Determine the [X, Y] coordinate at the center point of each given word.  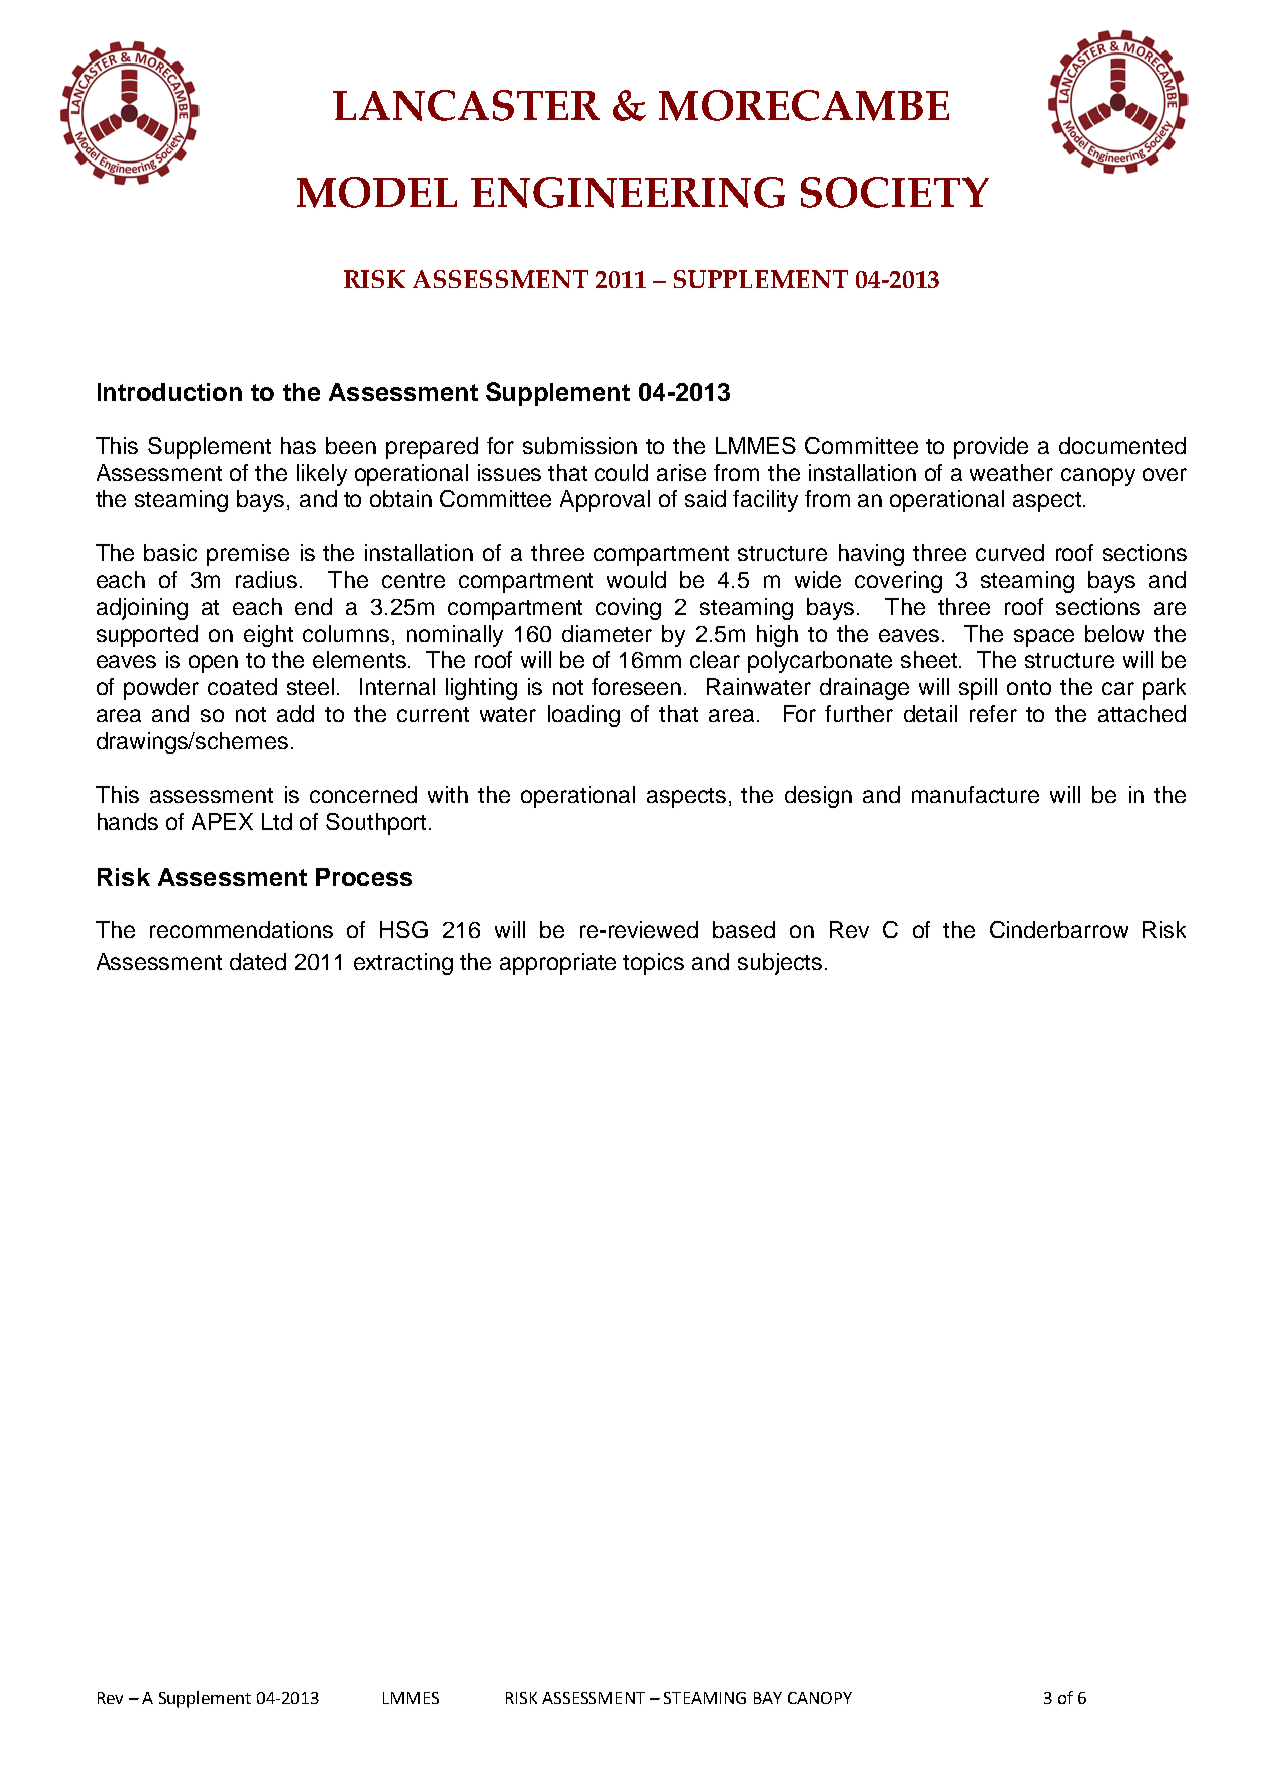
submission [580, 445]
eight [268, 636]
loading [584, 716]
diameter [607, 633]
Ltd [277, 821]
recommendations [241, 929]
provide [991, 448]
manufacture [975, 794]
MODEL [377, 192]
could [621, 472]
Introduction [170, 392]
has [298, 445]
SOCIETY [895, 192]
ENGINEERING [628, 192]
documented [1122, 445]
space [1044, 638]
